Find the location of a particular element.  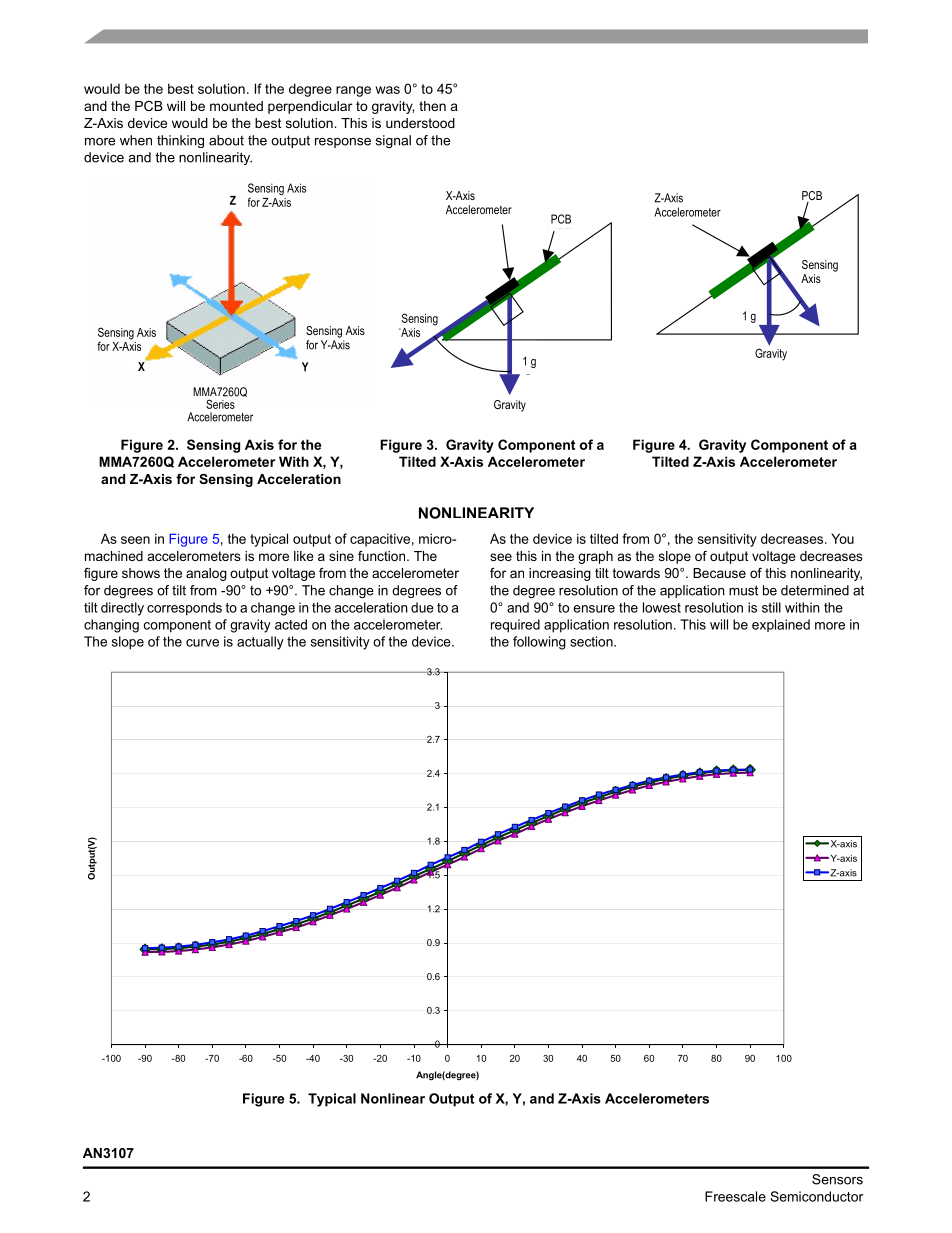

thinking is located at coordinates (180, 141).
